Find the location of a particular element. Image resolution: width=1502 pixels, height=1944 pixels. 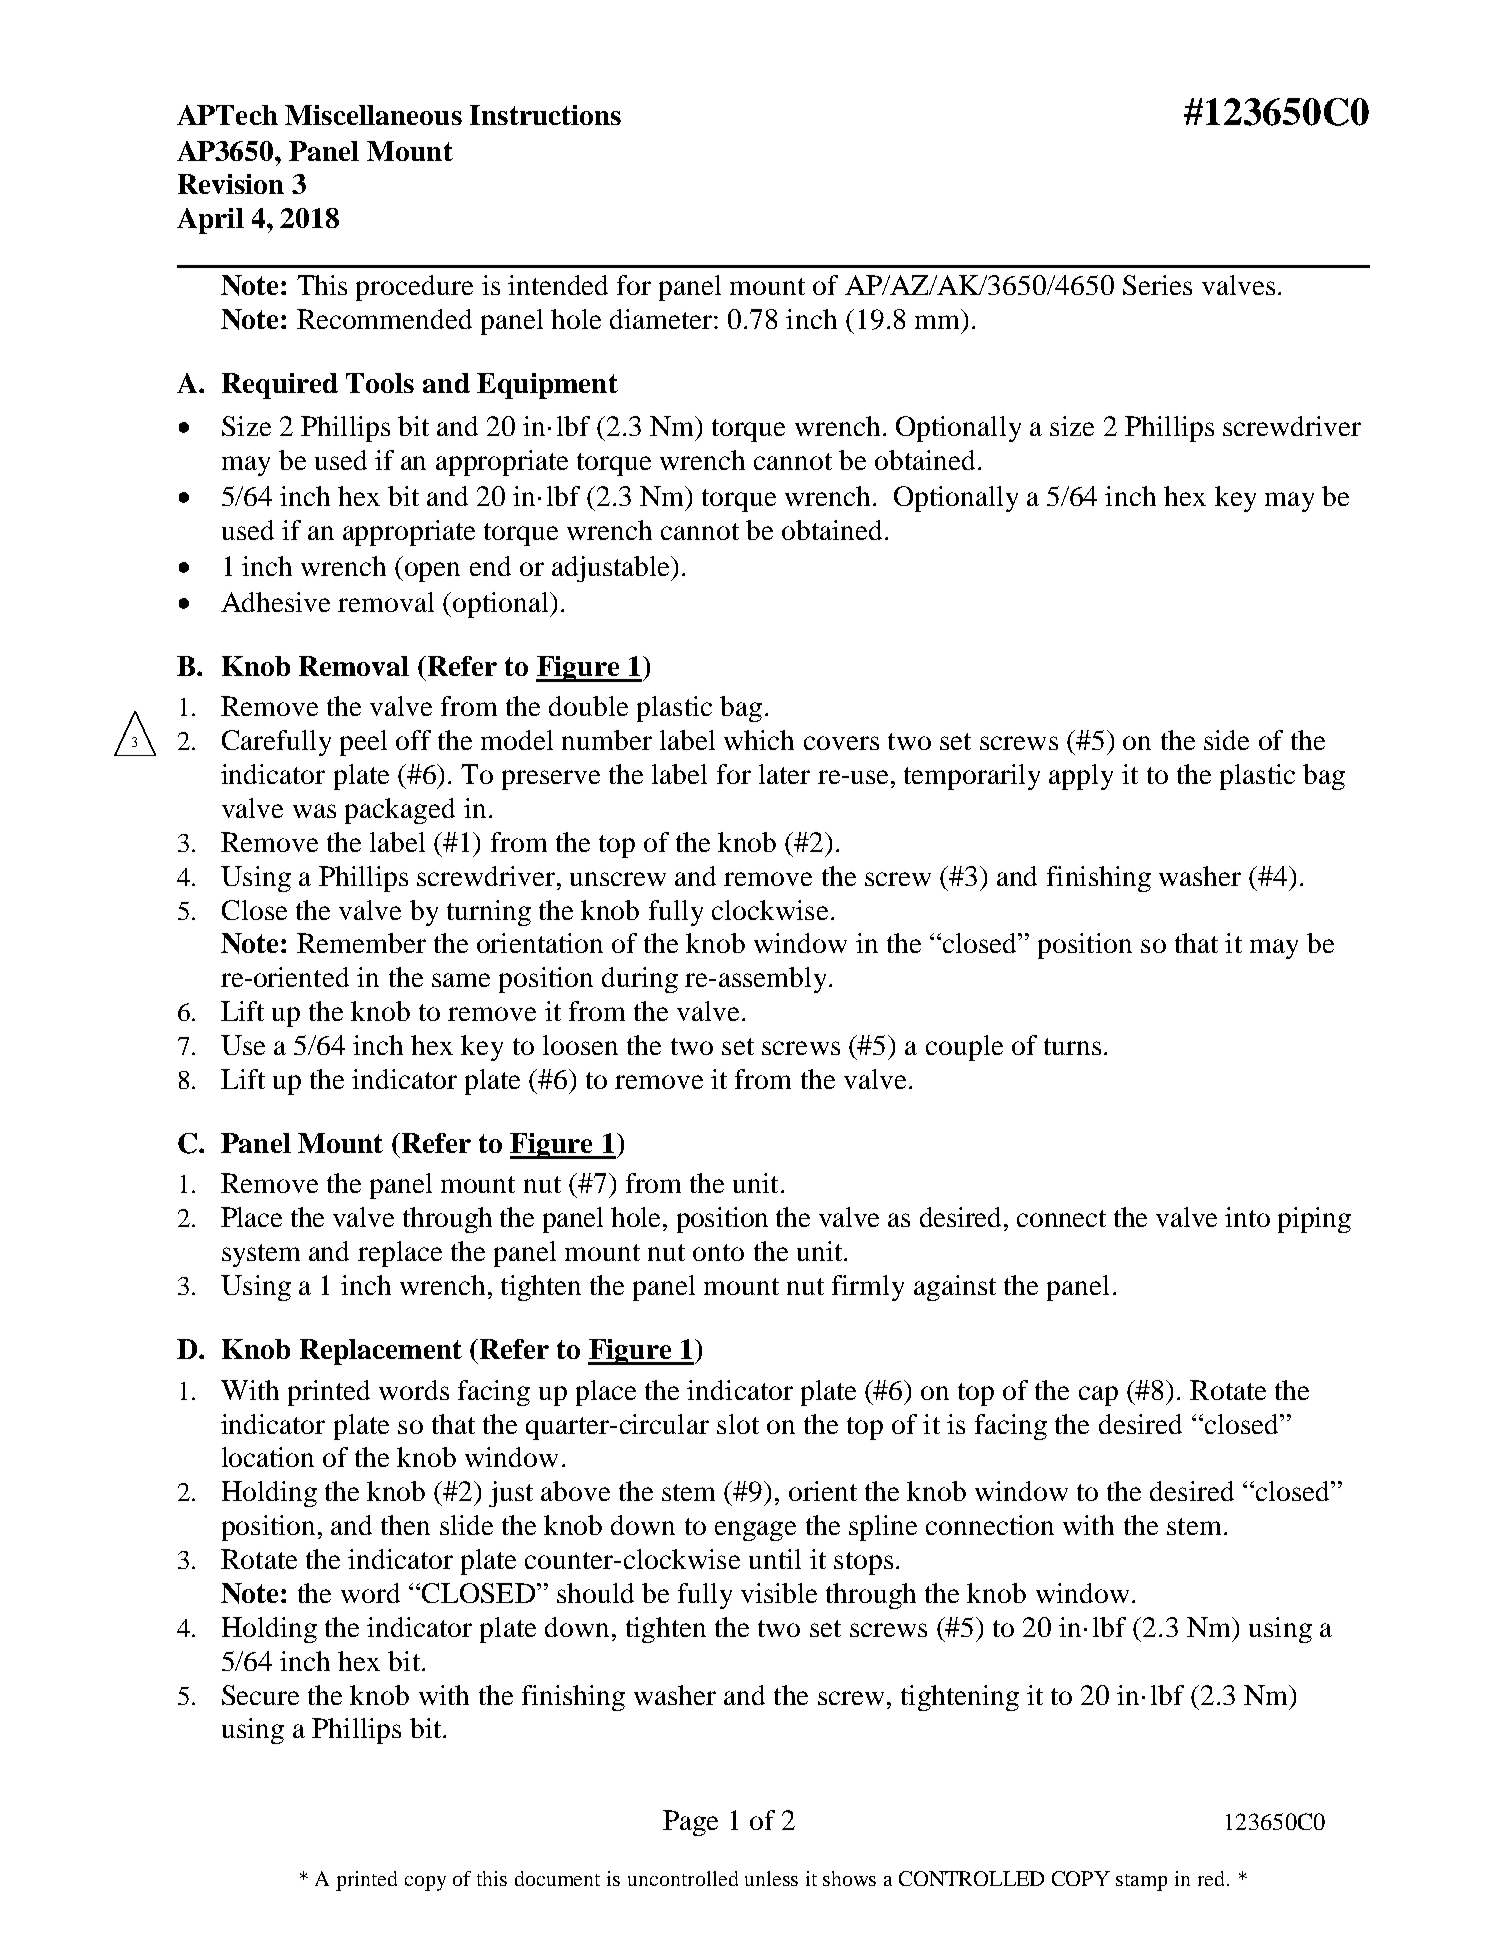

Miscellaneous is located at coordinates (373, 115).
